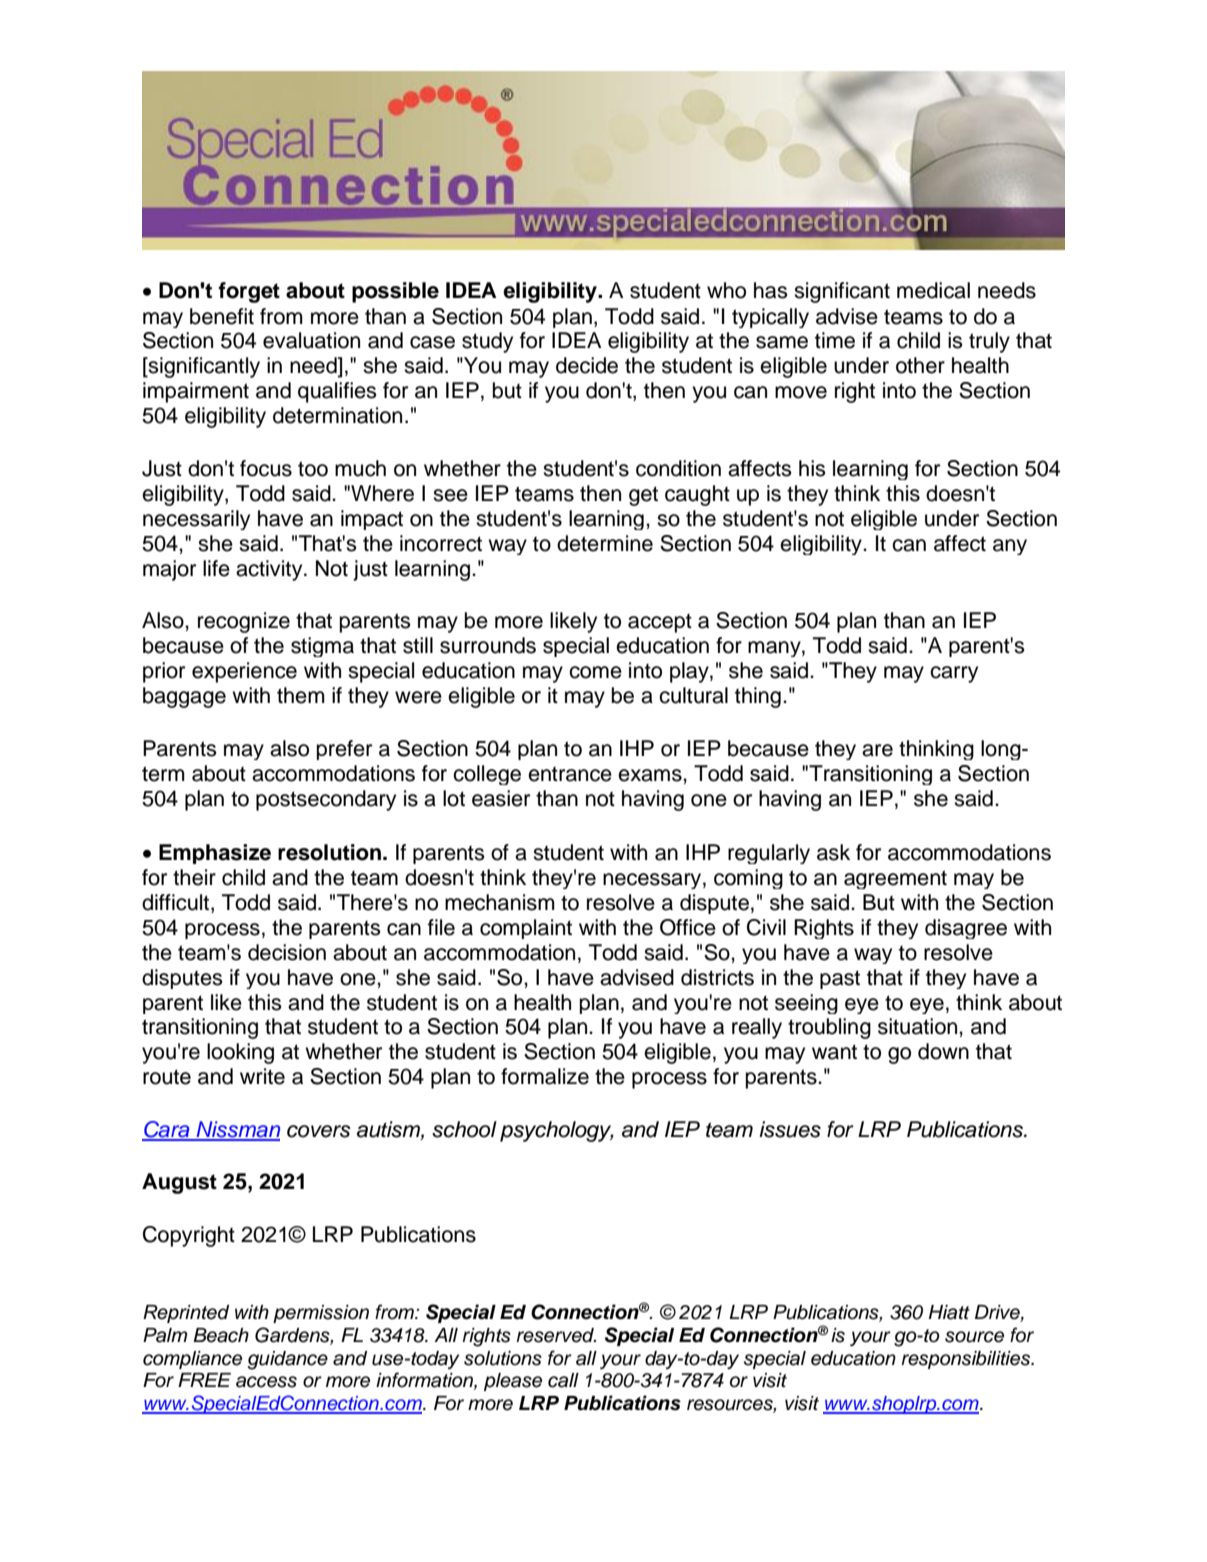 The height and width of the screenshot is (1562, 1207). Describe the element at coordinates (240, 1053) in the screenshot. I see `looking` at that location.
